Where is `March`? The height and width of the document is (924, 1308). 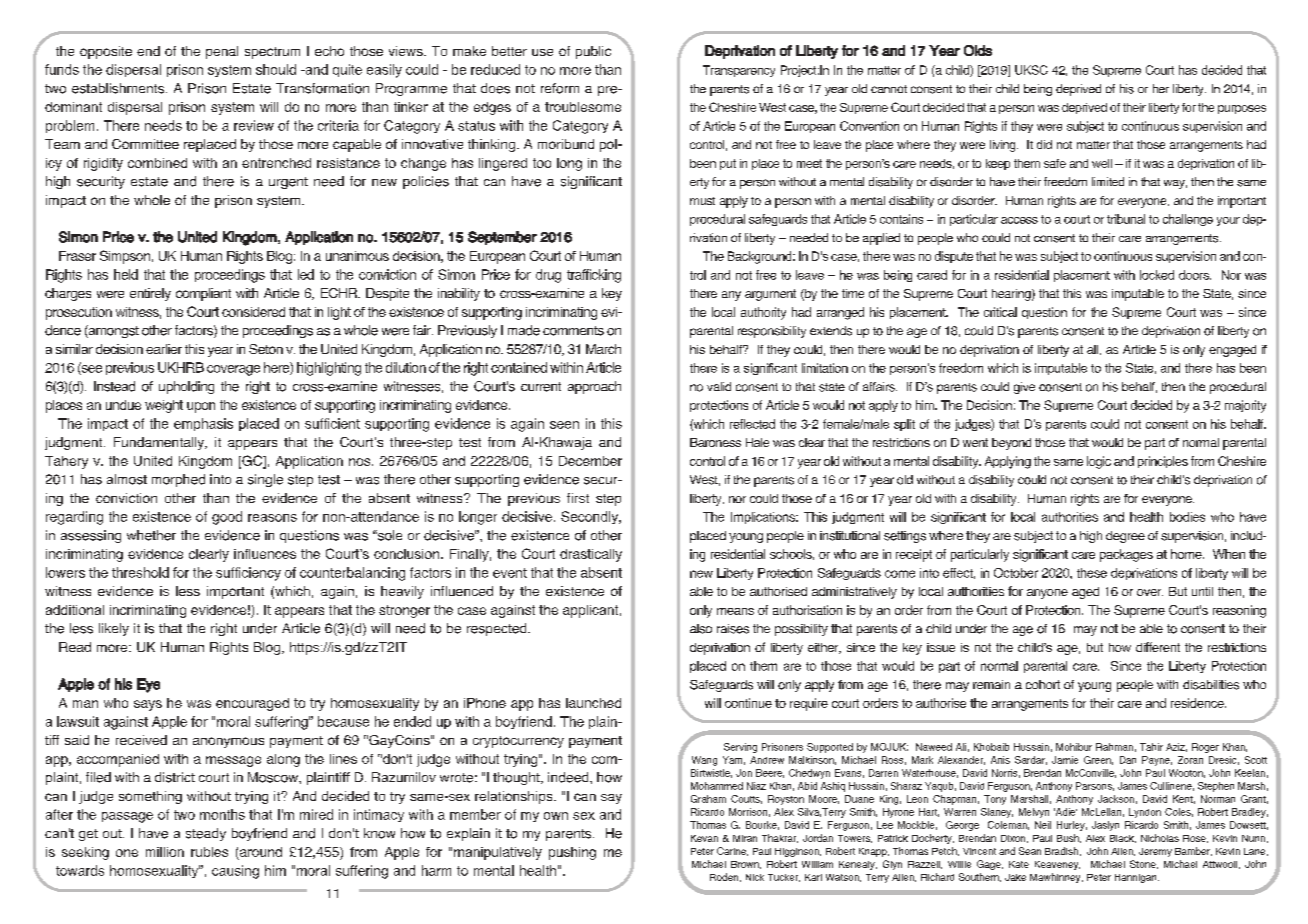 March is located at coordinates (603, 349).
